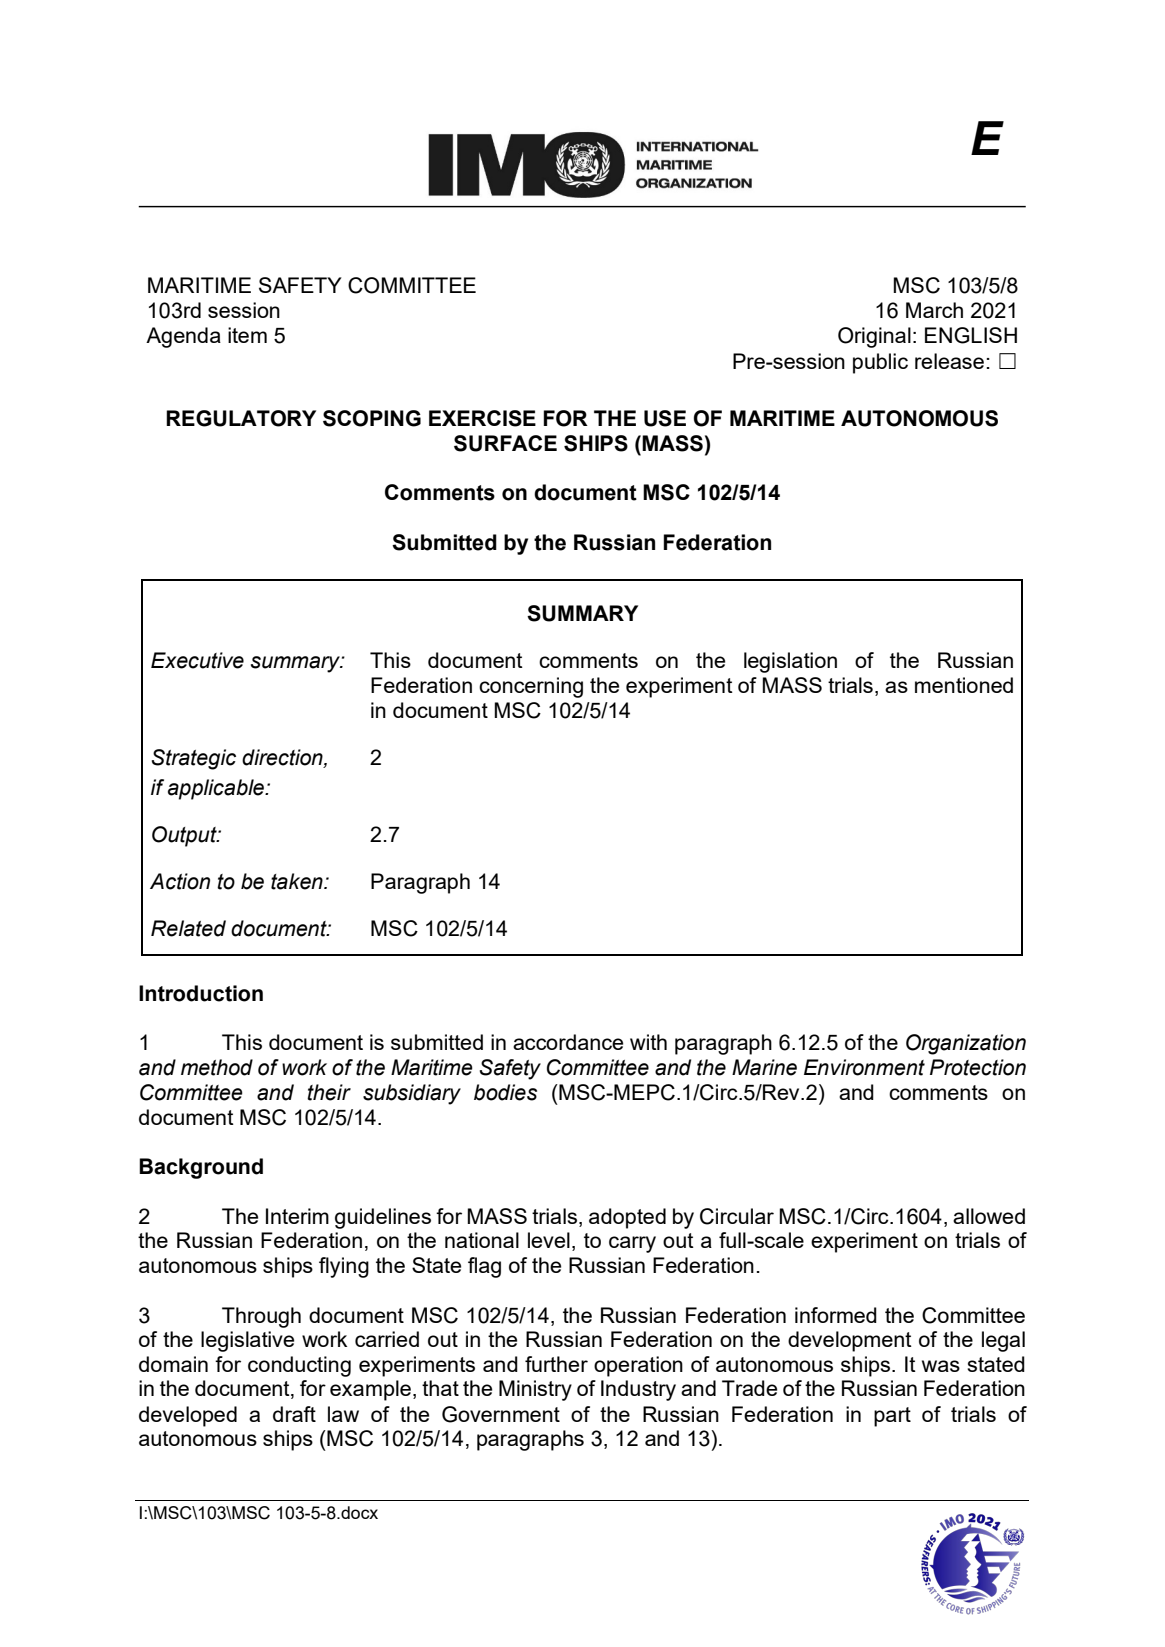  I want to click on mentioned, so click(964, 685).
